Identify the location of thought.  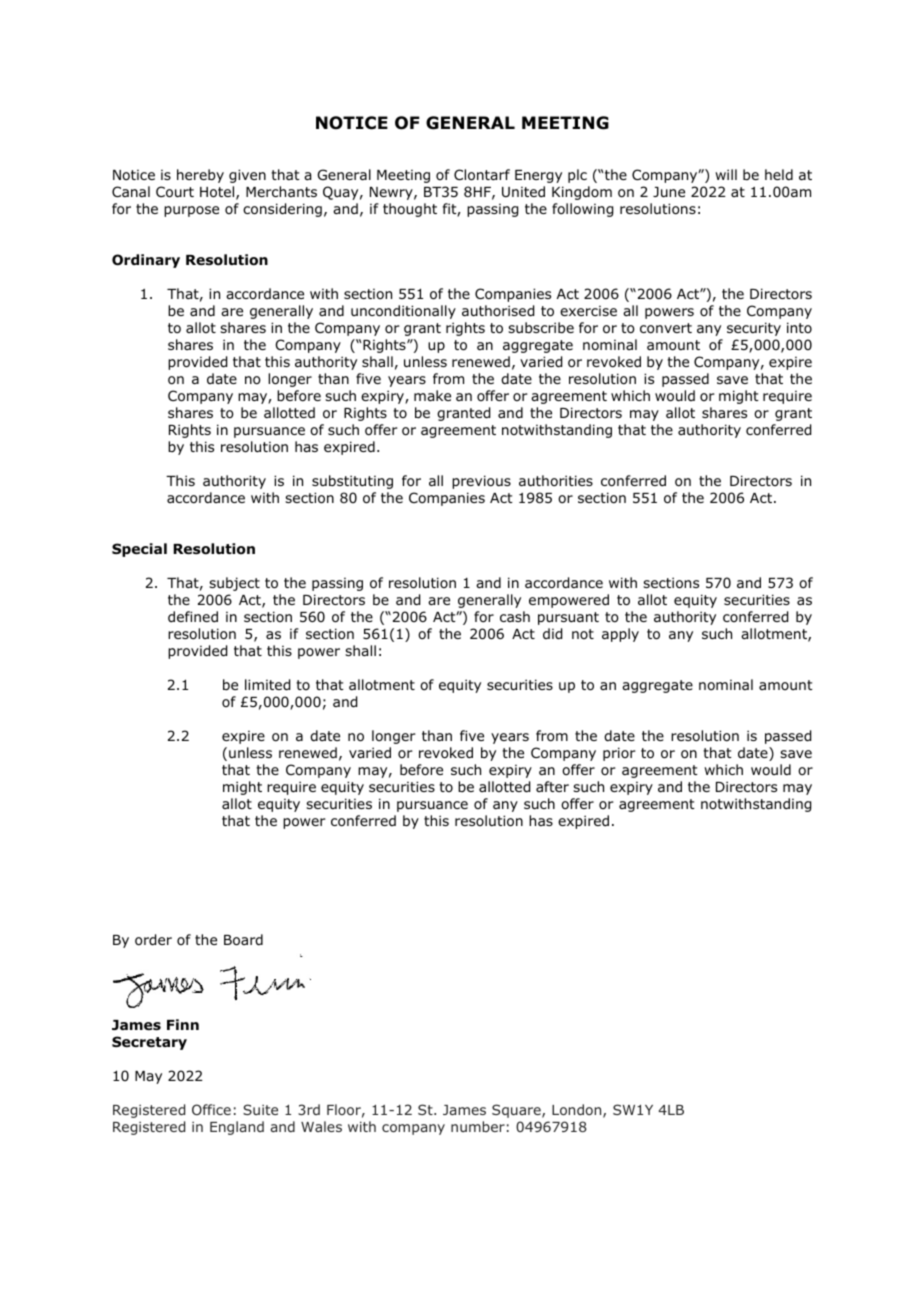
(410, 210).
